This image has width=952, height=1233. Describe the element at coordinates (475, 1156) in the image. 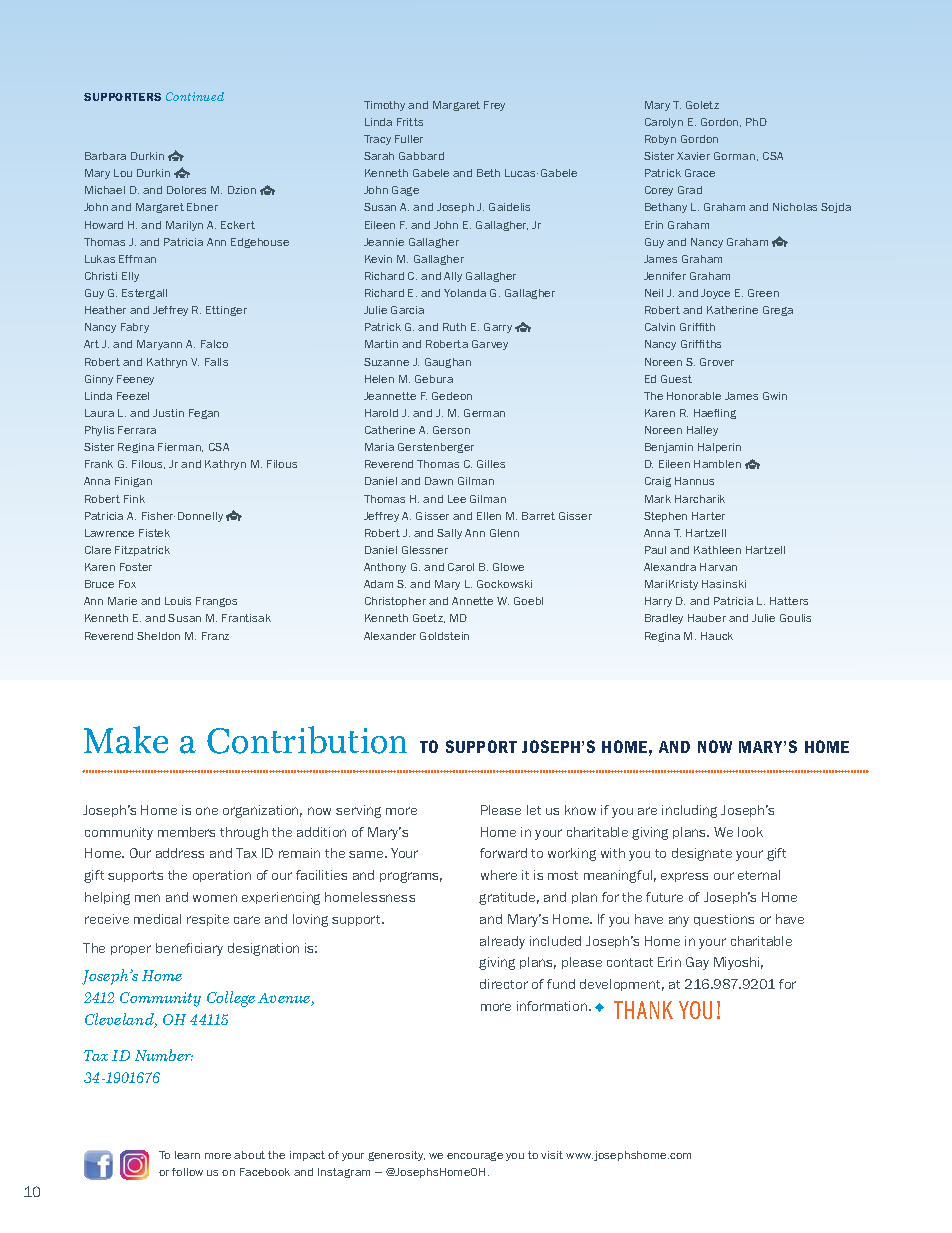

I see `encourage` at that location.
